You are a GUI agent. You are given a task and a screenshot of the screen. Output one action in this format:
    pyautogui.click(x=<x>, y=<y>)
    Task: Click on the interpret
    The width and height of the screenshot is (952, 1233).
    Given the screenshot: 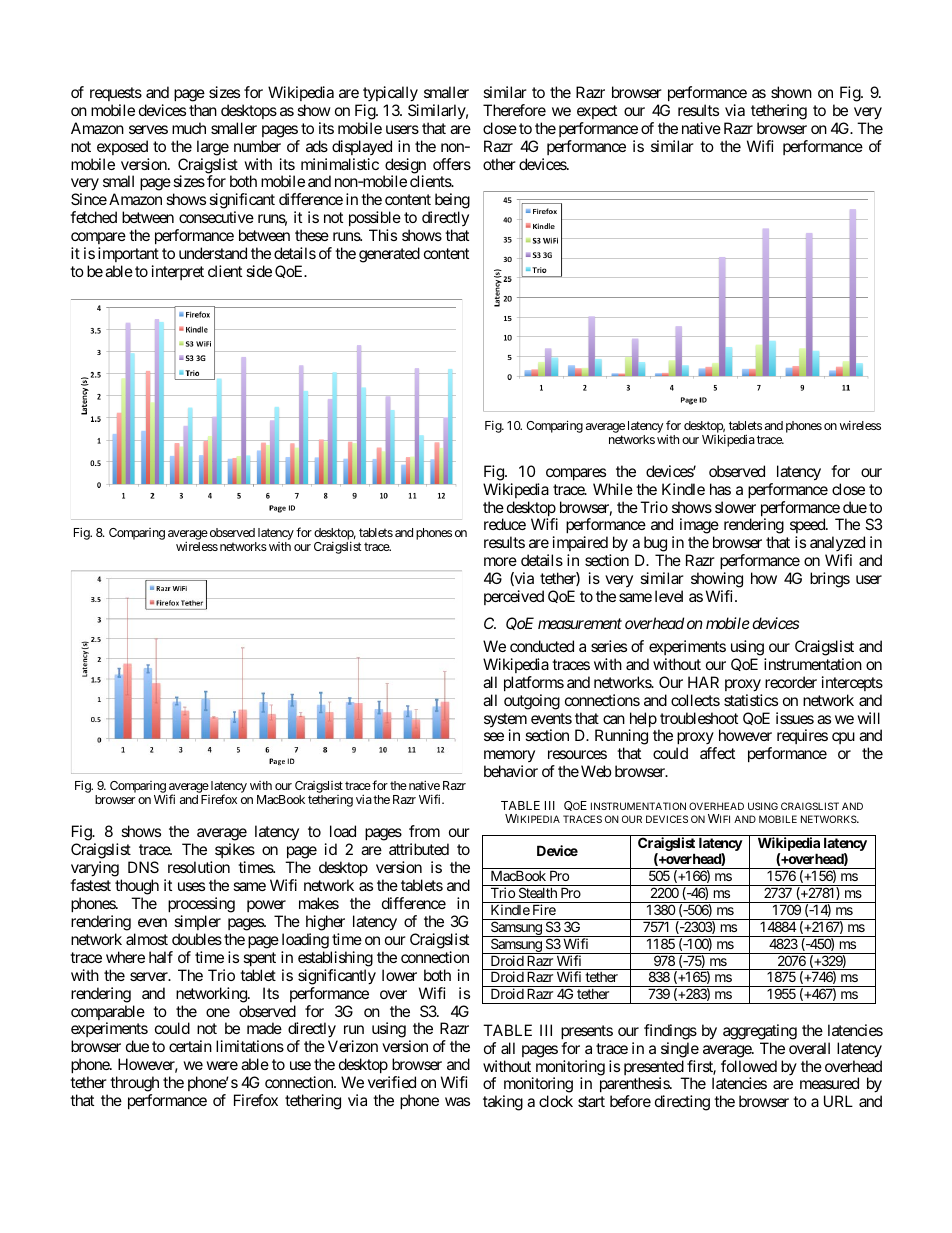 What is the action you would take?
    pyautogui.click(x=178, y=272)
